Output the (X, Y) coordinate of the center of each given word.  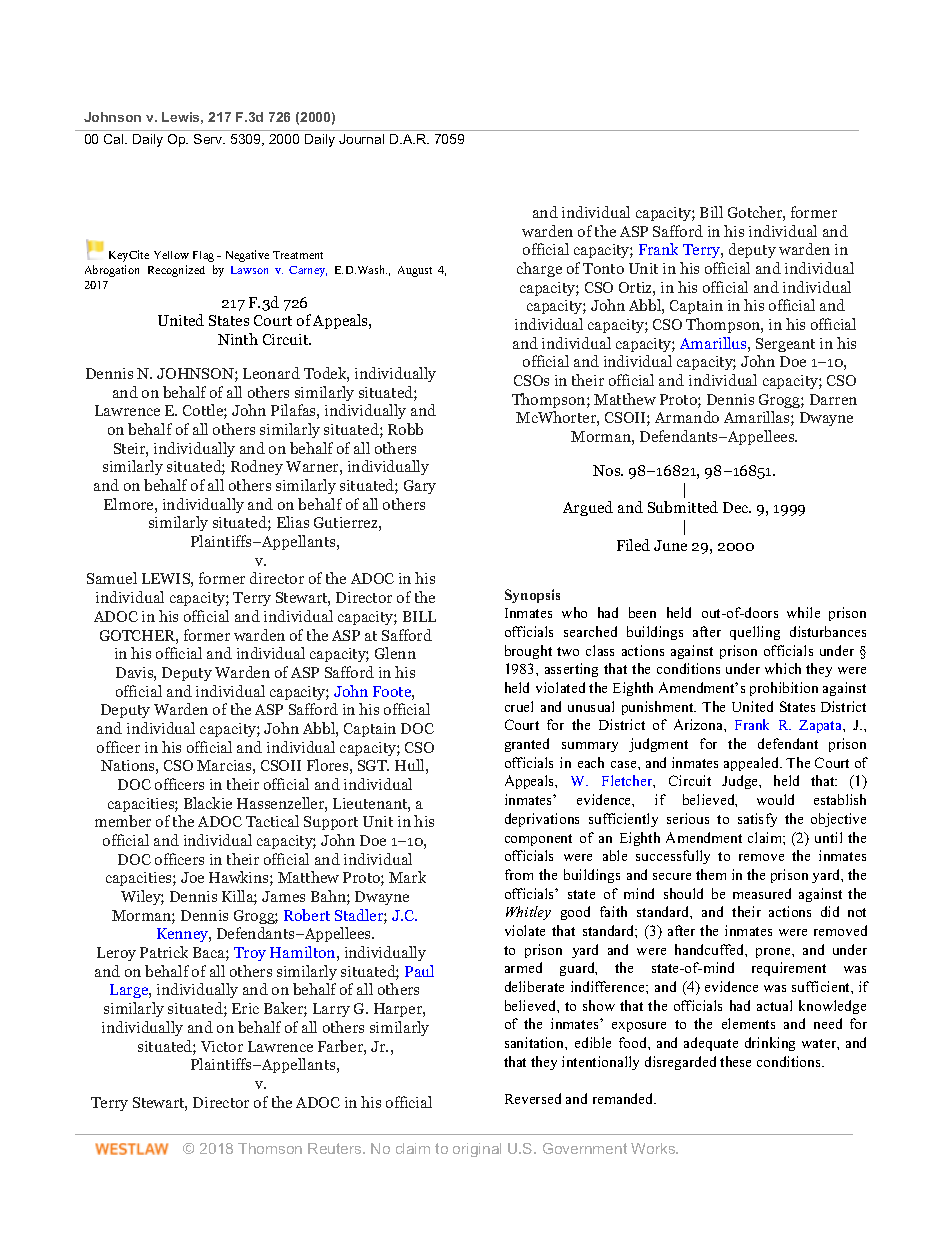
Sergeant (785, 345)
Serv (209, 139)
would (775, 799)
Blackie (208, 803)
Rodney (257, 467)
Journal (361, 139)
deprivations (542, 820)
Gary (420, 487)
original (477, 1150)
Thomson (270, 1148)
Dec (737, 507)
